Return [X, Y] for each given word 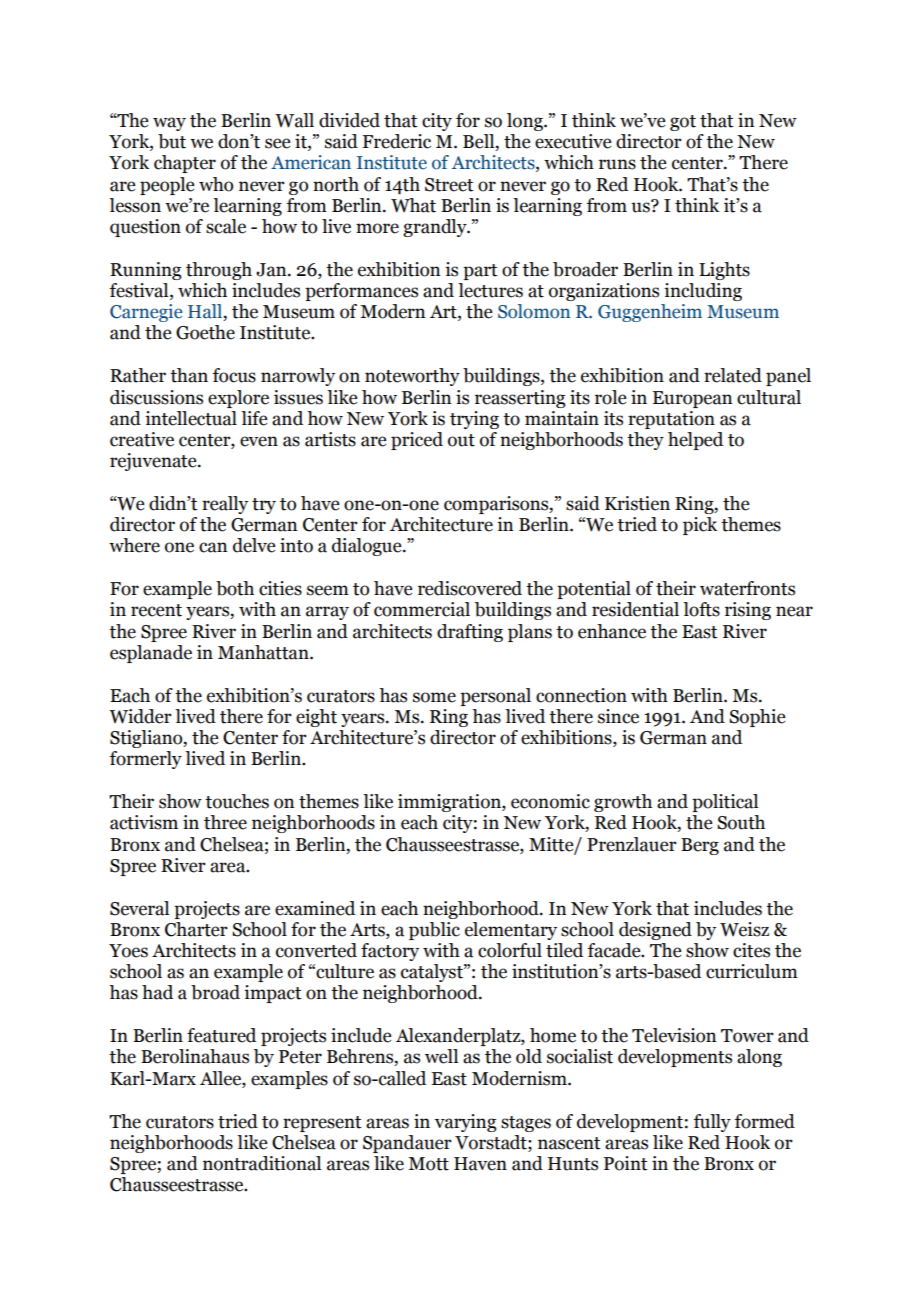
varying [465, 1123]
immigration [450, 803]
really [225, 505]
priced [417, 441]
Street [449, 185]
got [683, 123]
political [725, 803]
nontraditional [262, 1163]
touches [237, 801]
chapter [185, 164]
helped [695, 441]
